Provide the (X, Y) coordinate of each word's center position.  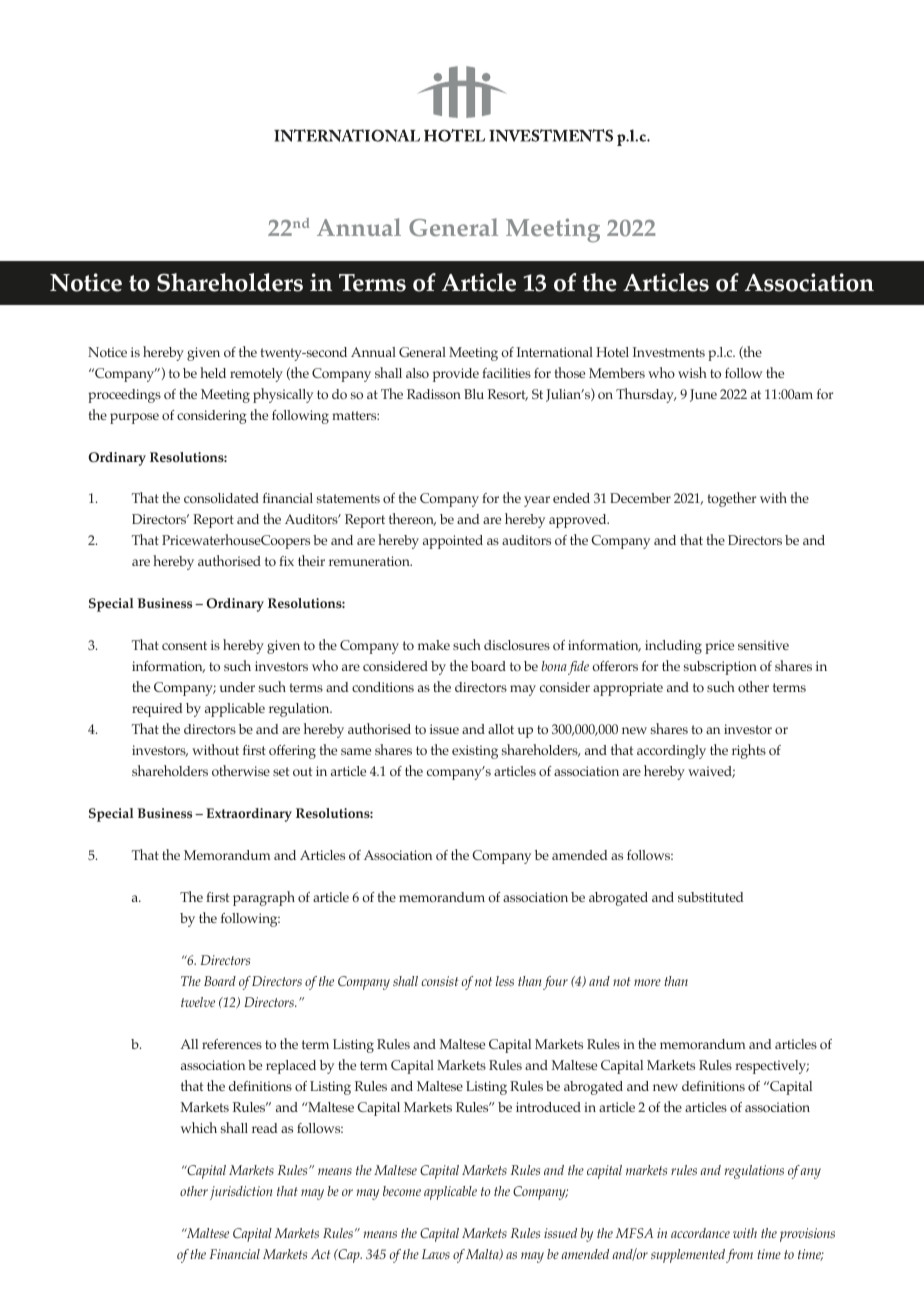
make (434, 645)
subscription (720, 668)
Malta (483, 1254)
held (213, 372)
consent (184, 645)
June (703, 395)
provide (456, 375)
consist (440, 981)
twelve (198, 1002)
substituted (711, 897)
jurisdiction (241, 1193)
